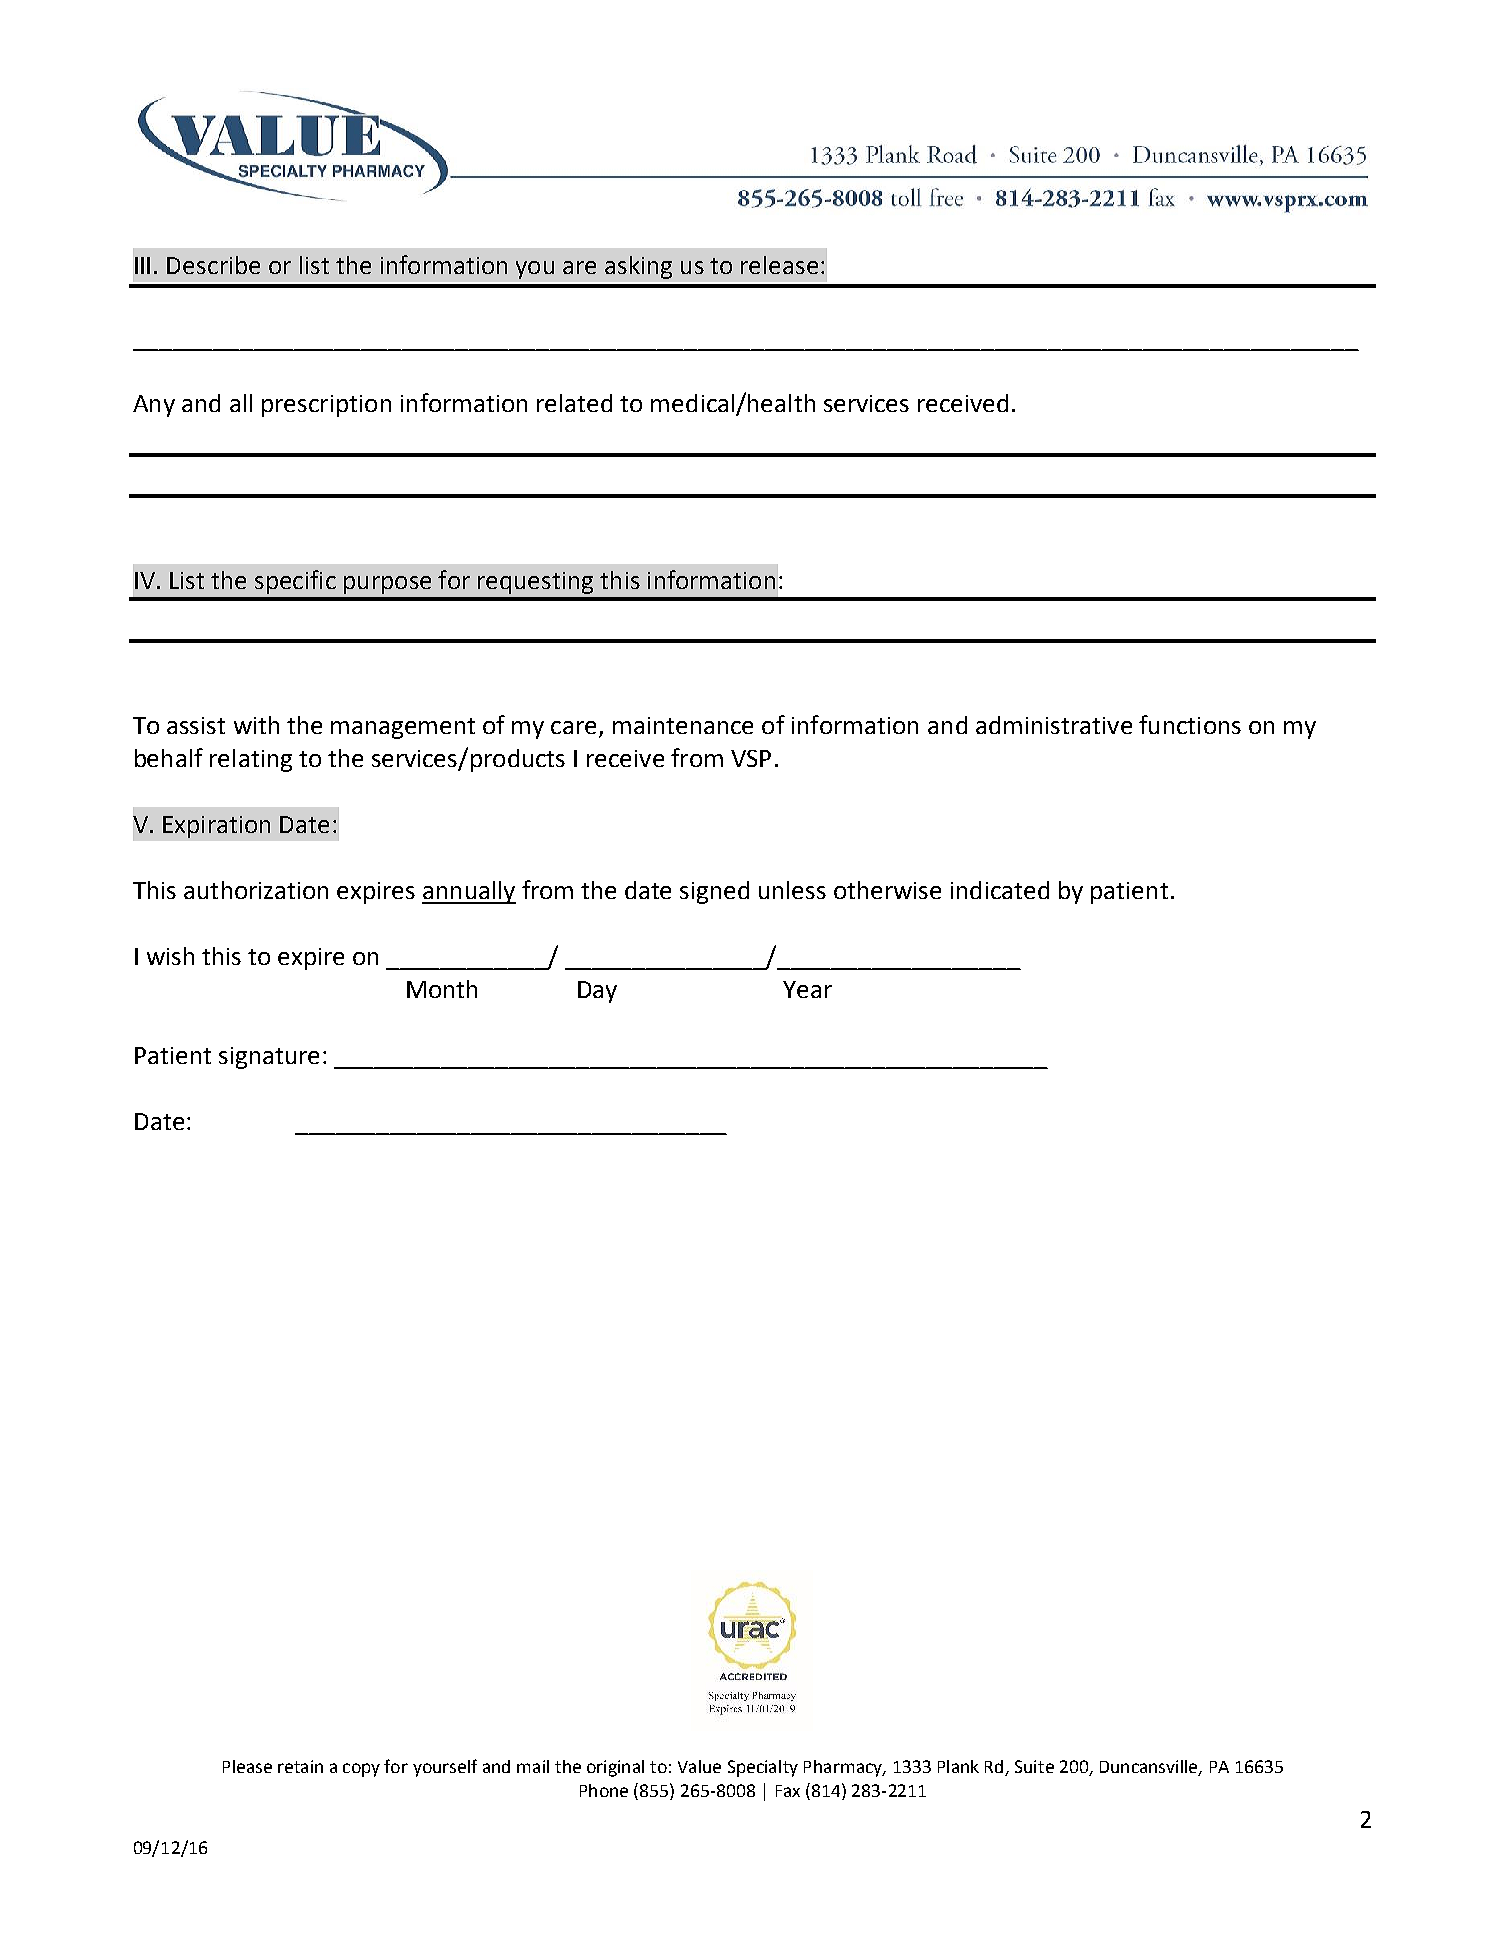  I want to click on Value, so click(699, 1766).
